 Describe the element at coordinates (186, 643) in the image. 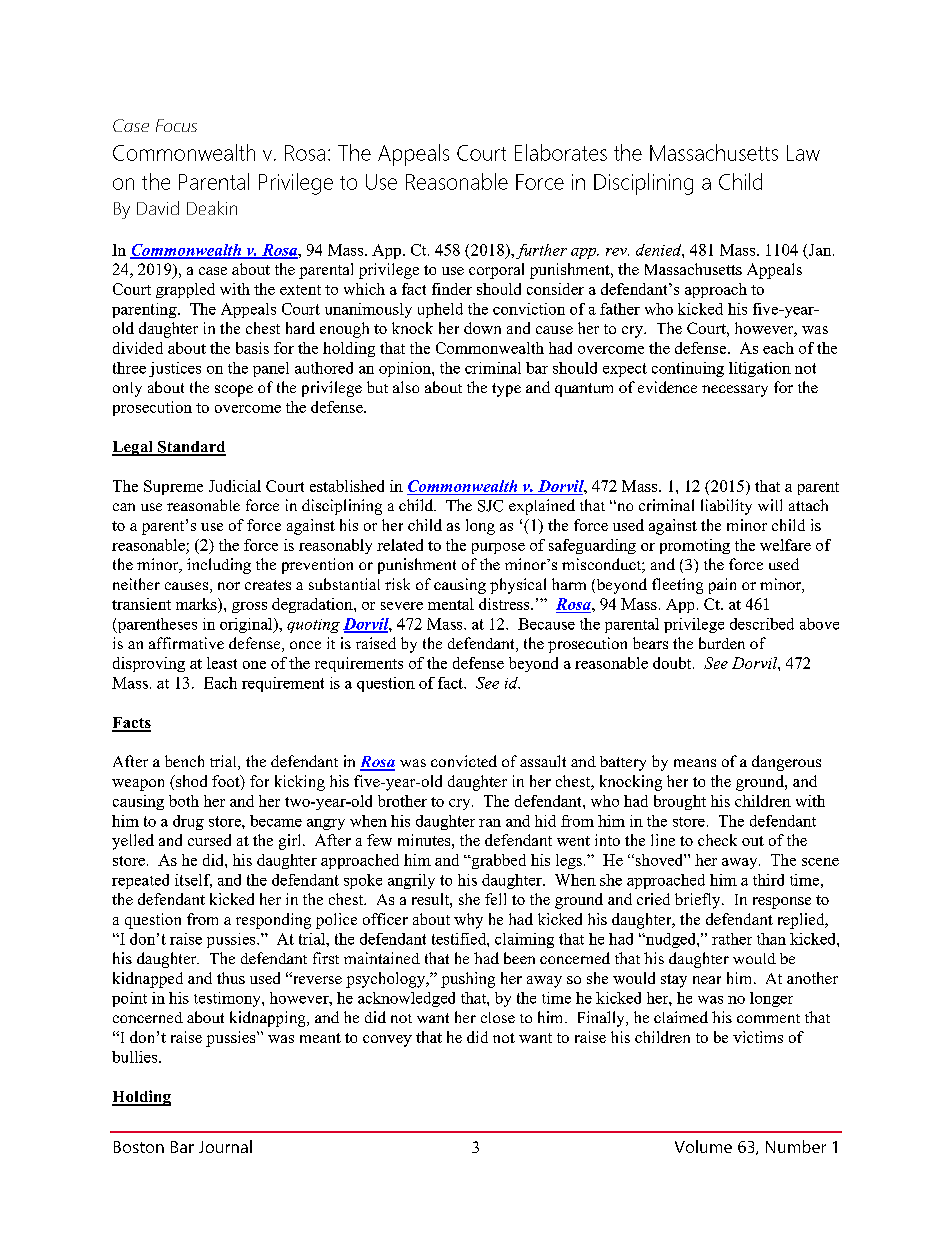

I see `affirmative` at that location.
